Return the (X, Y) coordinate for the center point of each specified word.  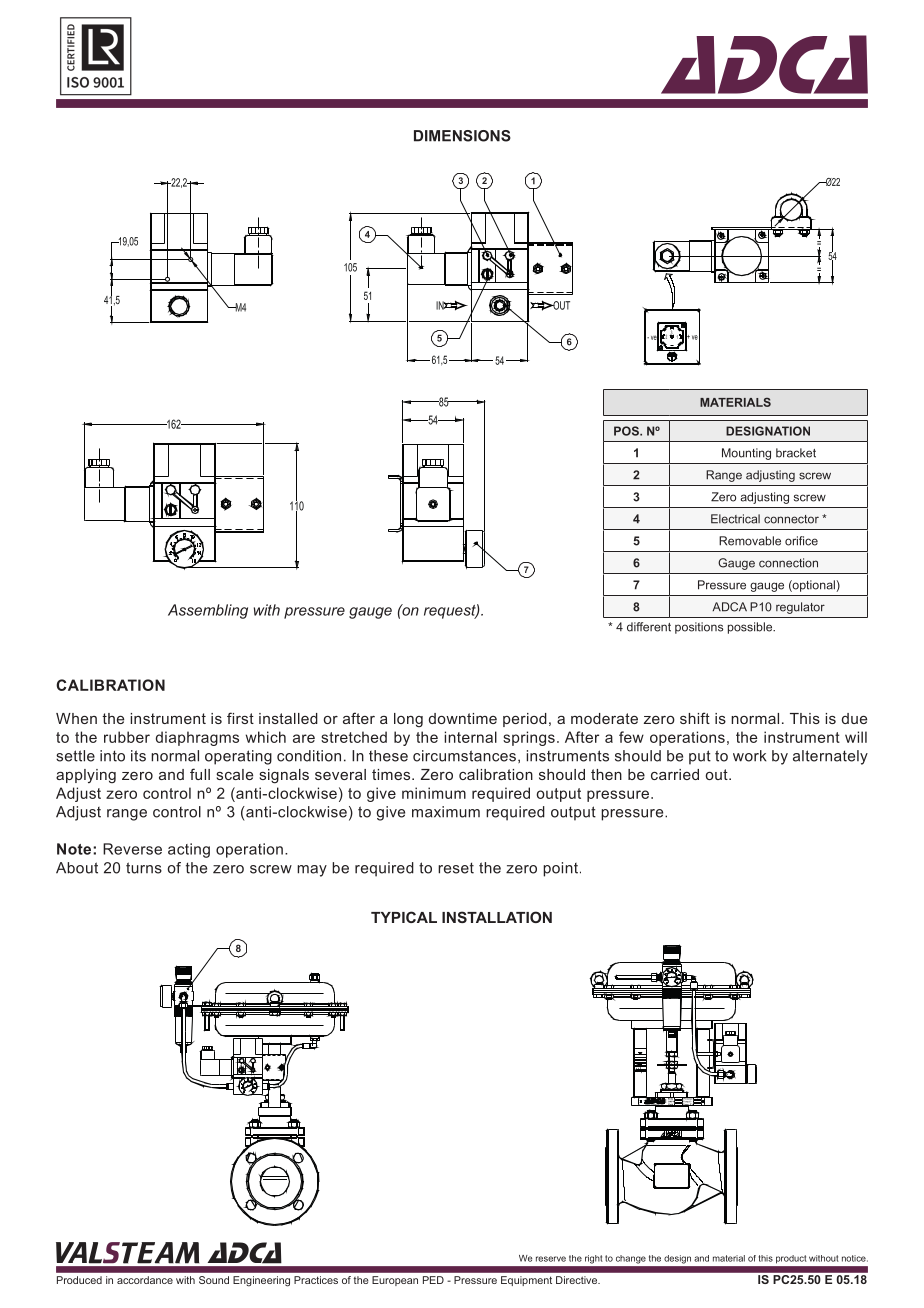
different (649, 627)
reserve (551, 1259)
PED (433, 1280)
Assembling (208, 611)
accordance (145, 1280)
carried (675, 774)
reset (456, 868)
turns (144, 868)
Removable (750, 541)
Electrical (735, 519)
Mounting (746, 454)
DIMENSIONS (462, 136)
